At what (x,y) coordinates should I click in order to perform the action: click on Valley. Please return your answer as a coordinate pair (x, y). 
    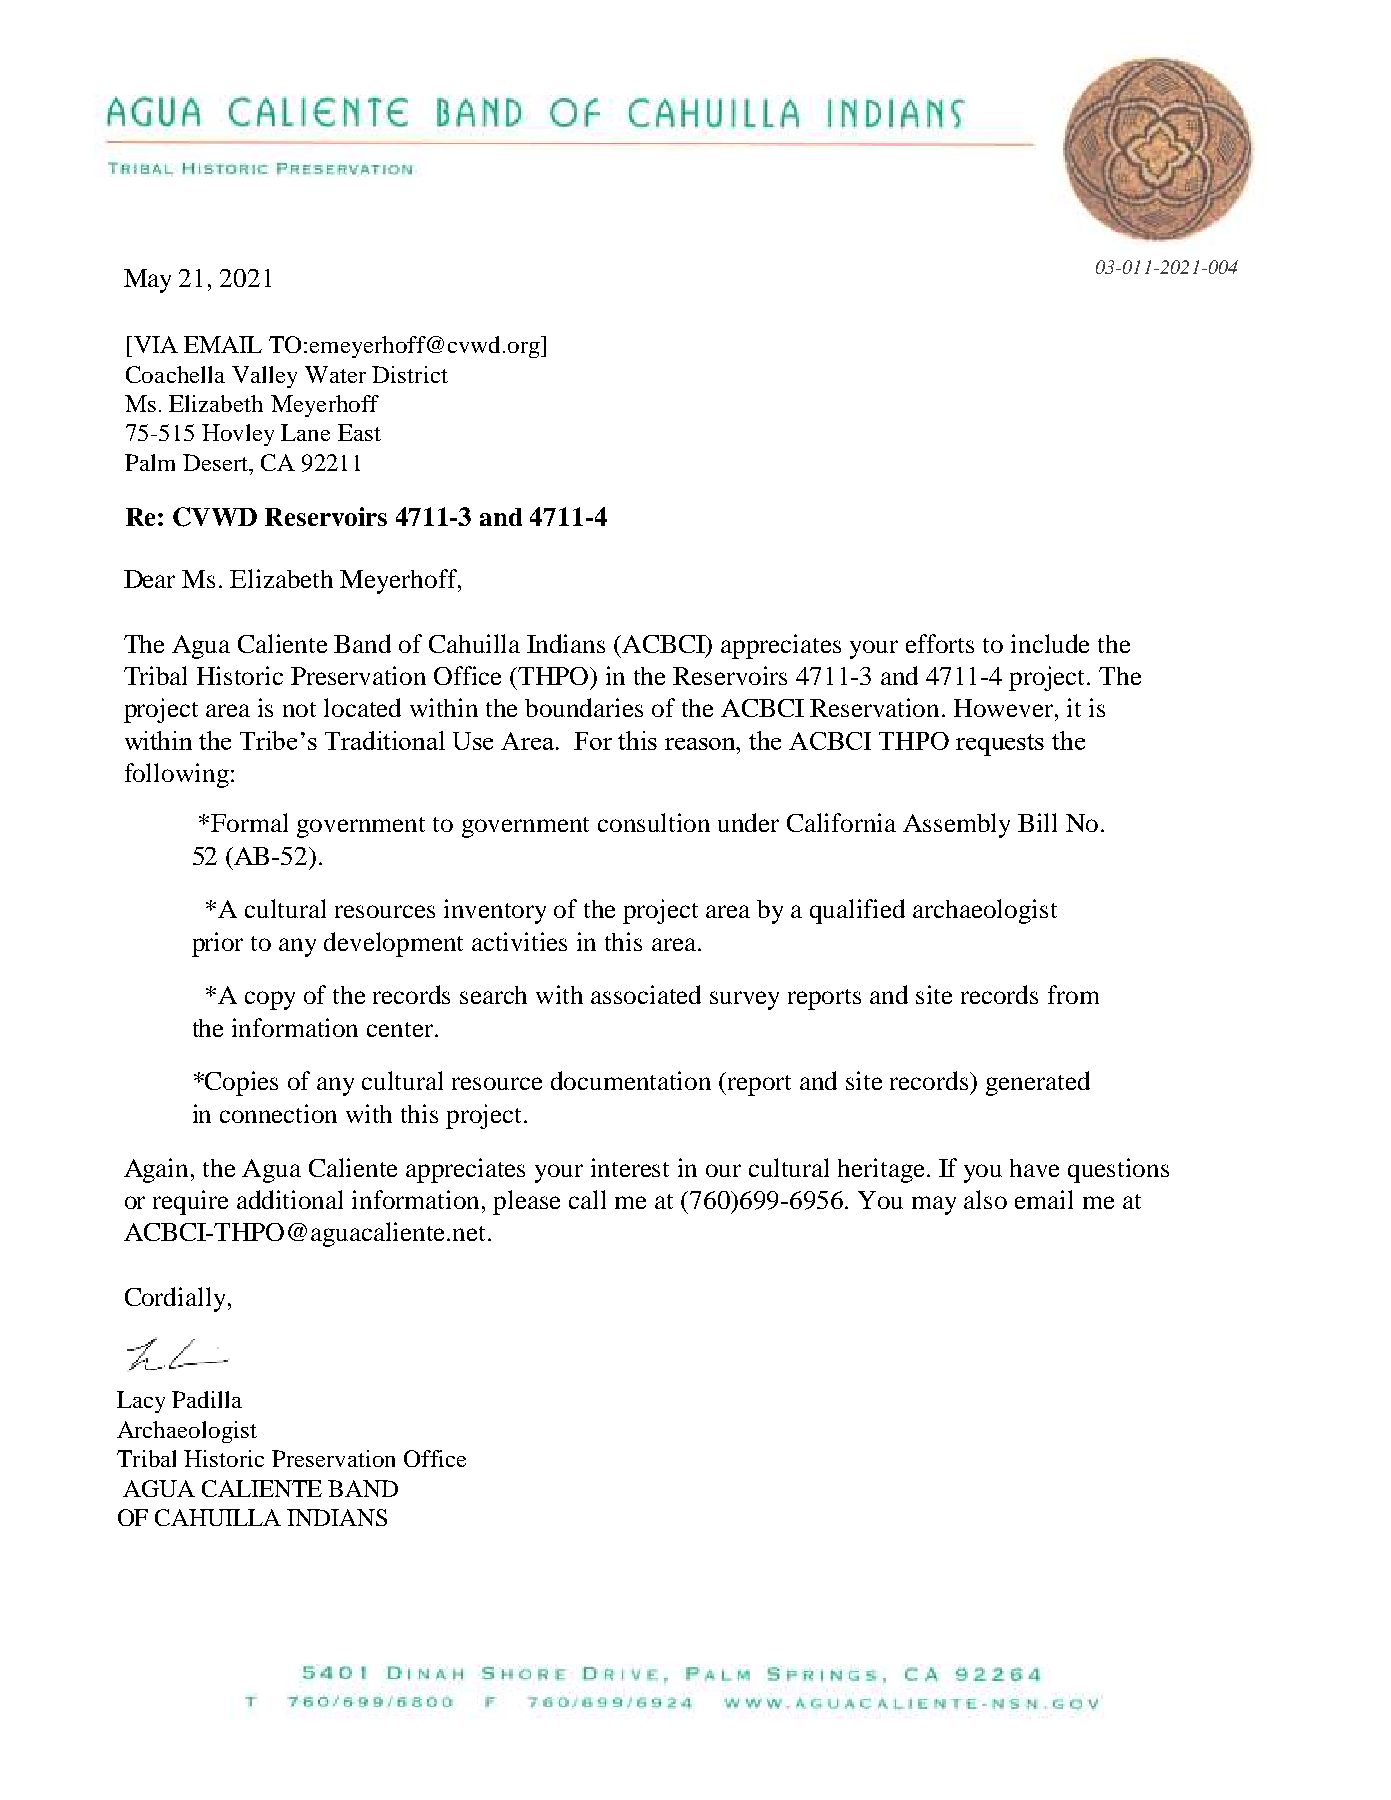
    Looking at the image, I should click on (264, 377).
